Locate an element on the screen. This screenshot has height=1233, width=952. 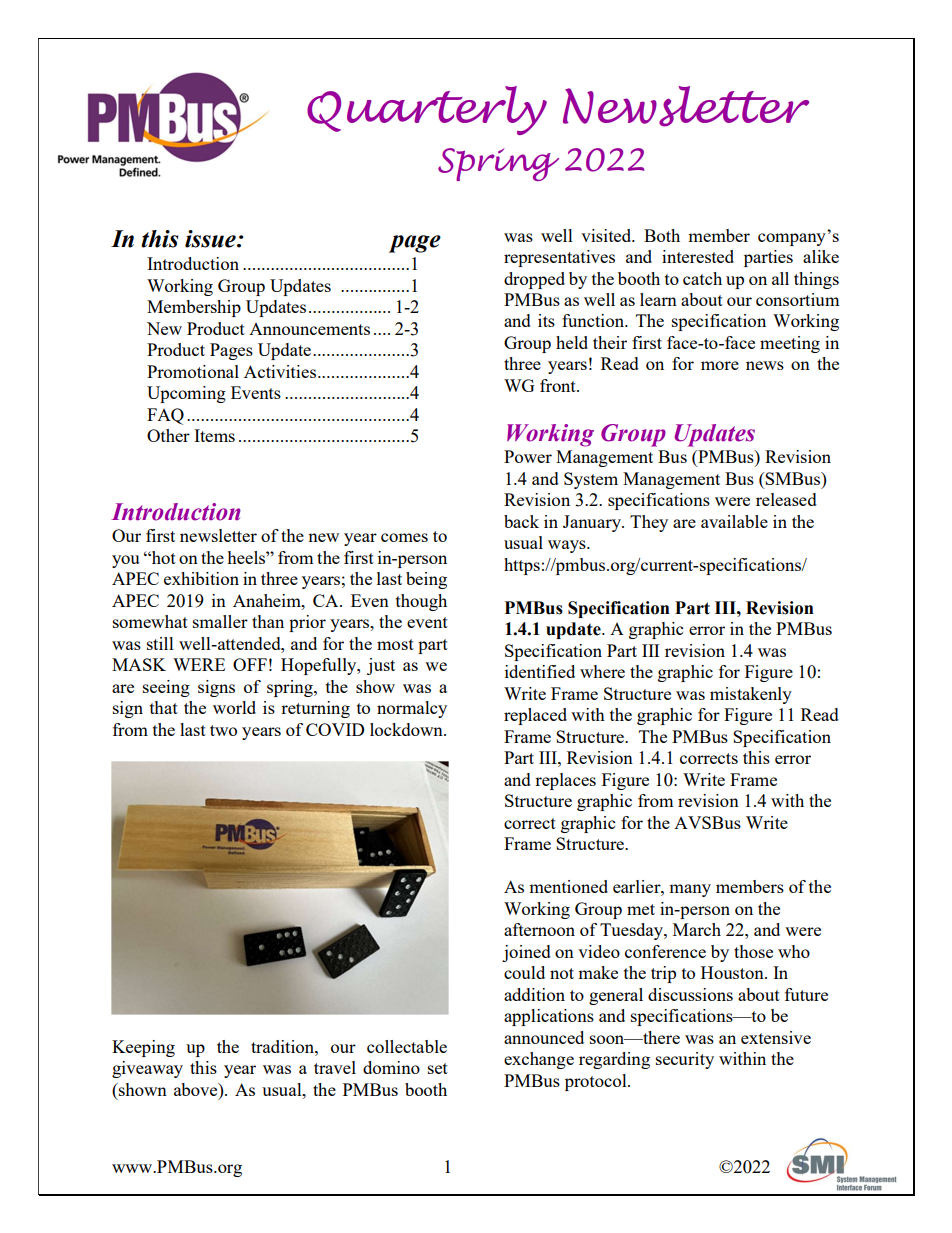
more is located at coordinates (720, 365).
